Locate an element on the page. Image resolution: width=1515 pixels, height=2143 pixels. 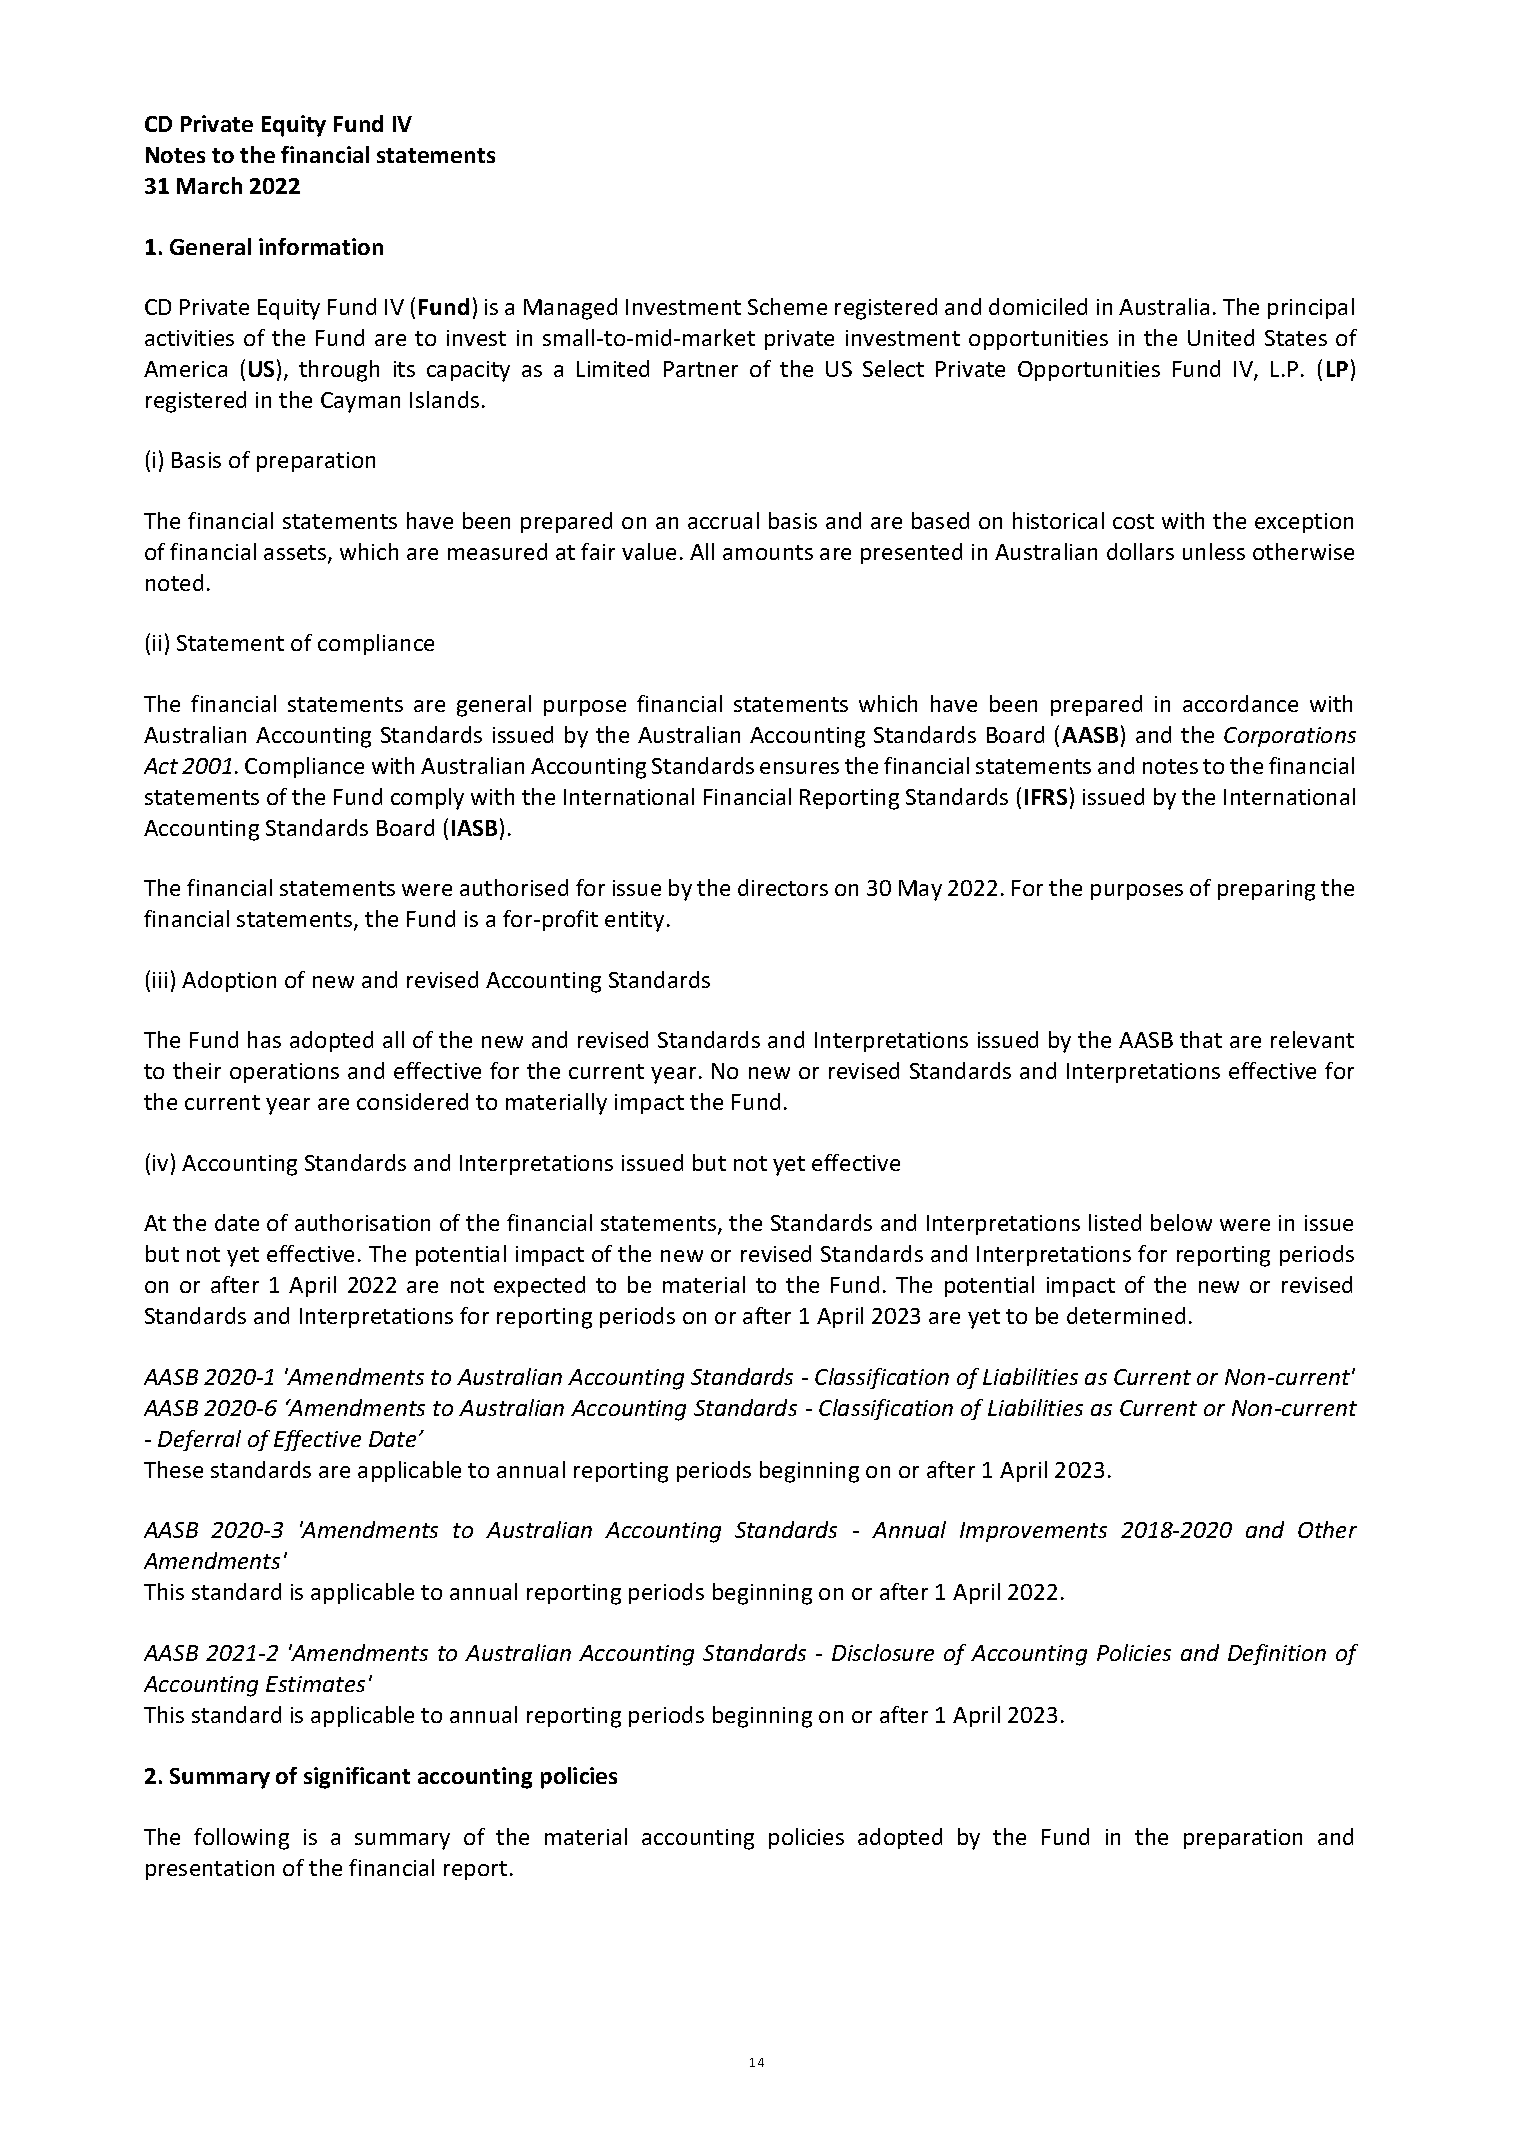
United is located at coordinates (1221, 337).
